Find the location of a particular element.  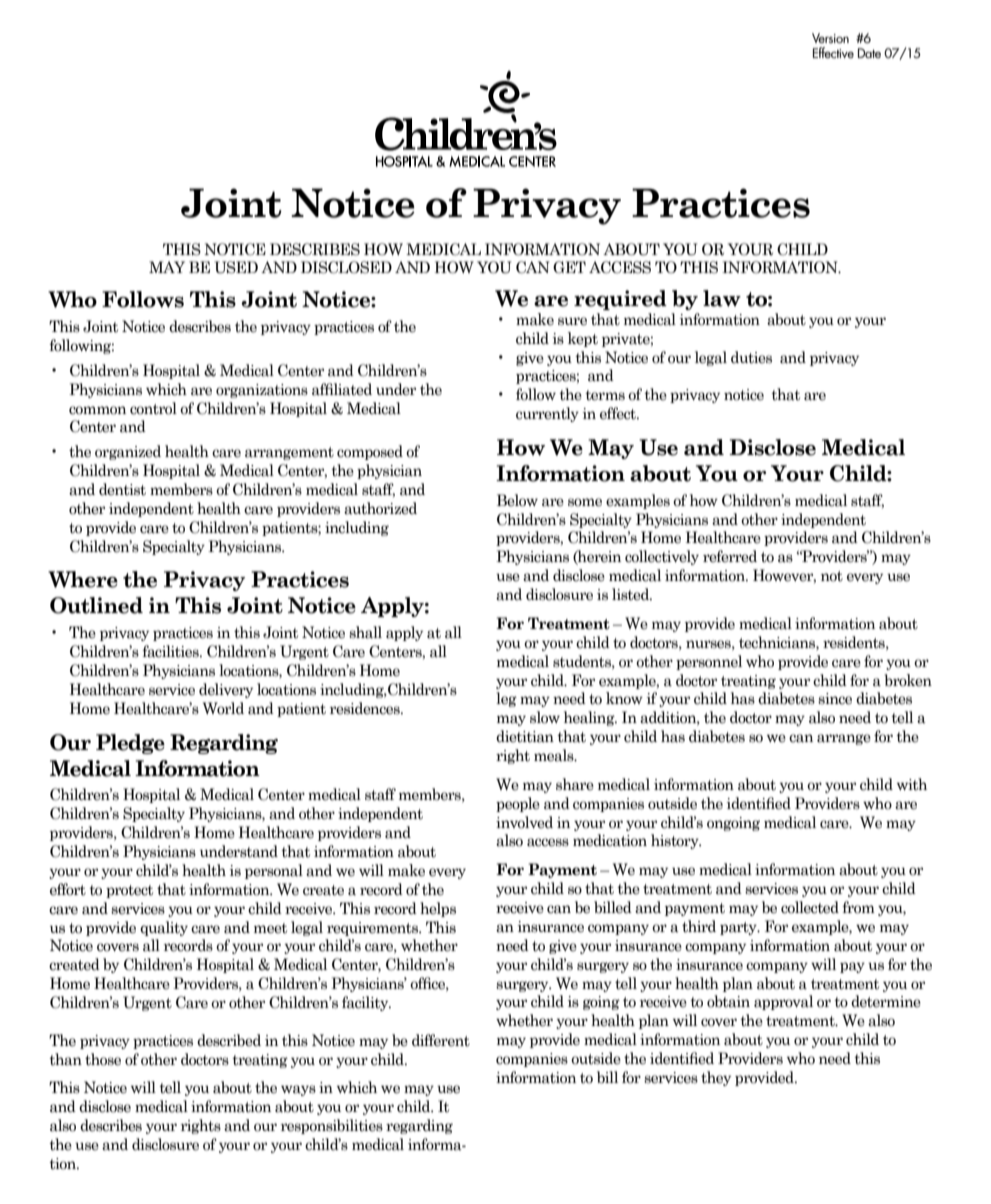

USED is located at coordinates (236, 267).
